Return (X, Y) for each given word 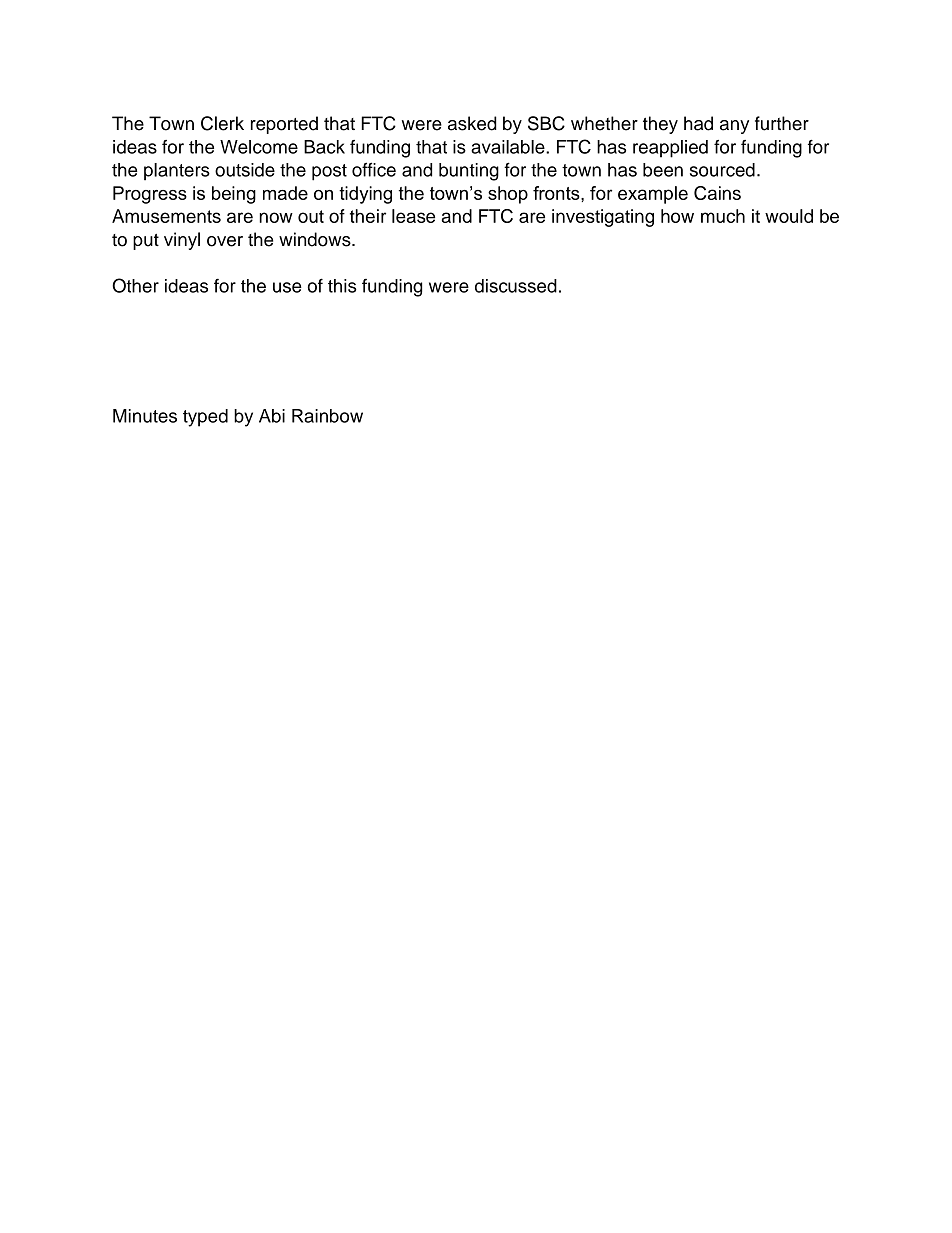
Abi (272, 416)
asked (472, 123)
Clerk (222, 123)
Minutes (145, 416)
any (734, 127)
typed (205, 418)
